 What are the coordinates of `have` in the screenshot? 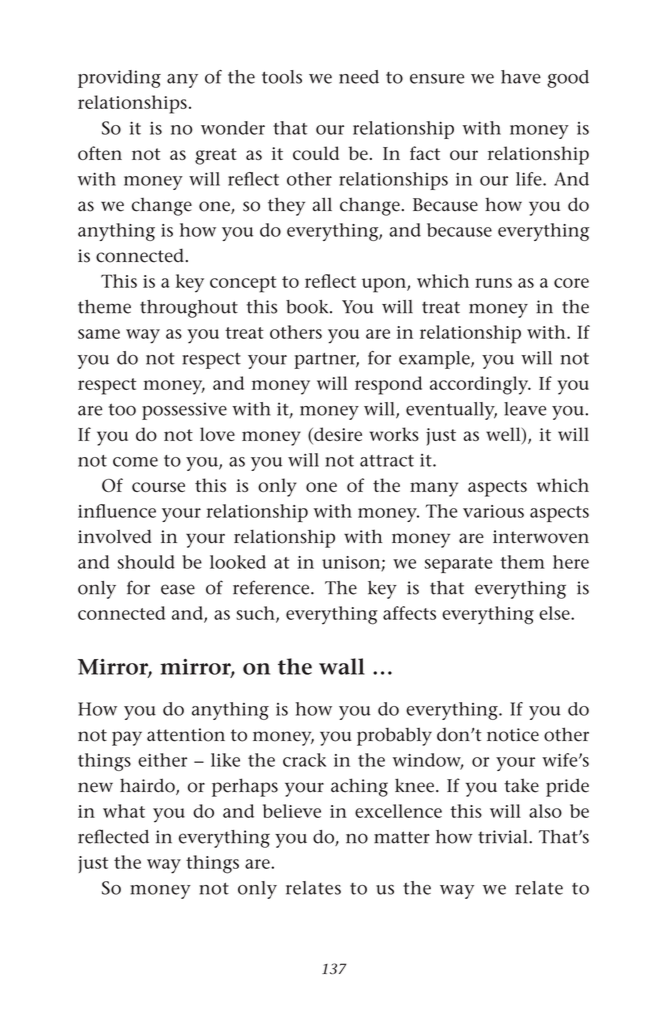 It's located at (521, 77).
